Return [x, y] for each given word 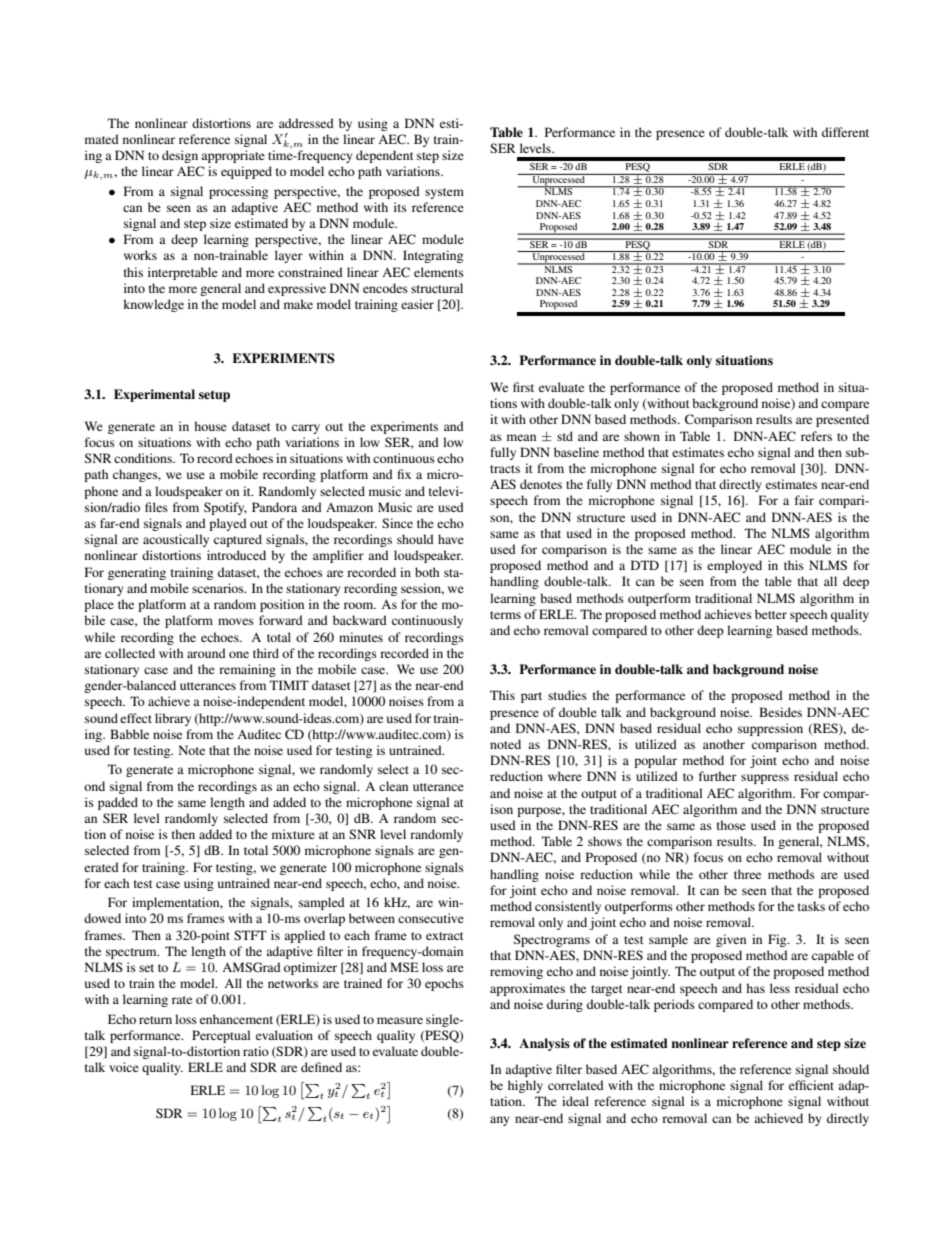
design [180, 156]
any [499, 1121]
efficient [811, 1085]
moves [236, 621]
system [444, 193]
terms [505, 615]
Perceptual [221, 1036]
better [771, 614]
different [845, 132]
